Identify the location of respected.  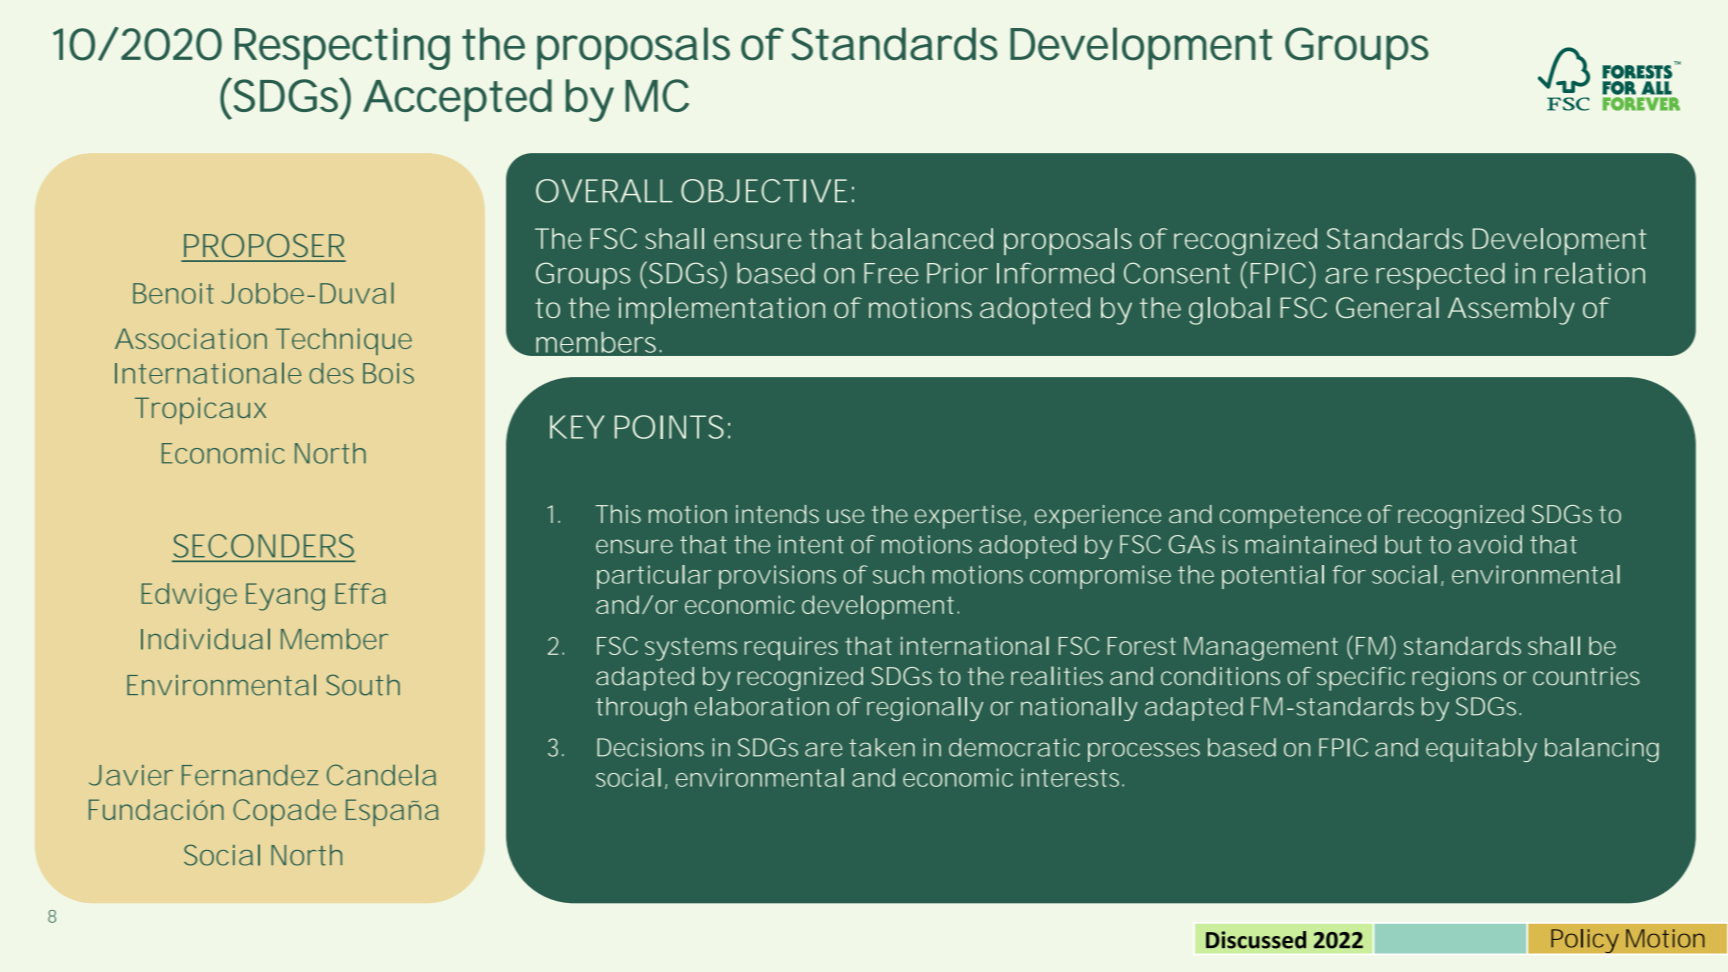
(1440, 276).
